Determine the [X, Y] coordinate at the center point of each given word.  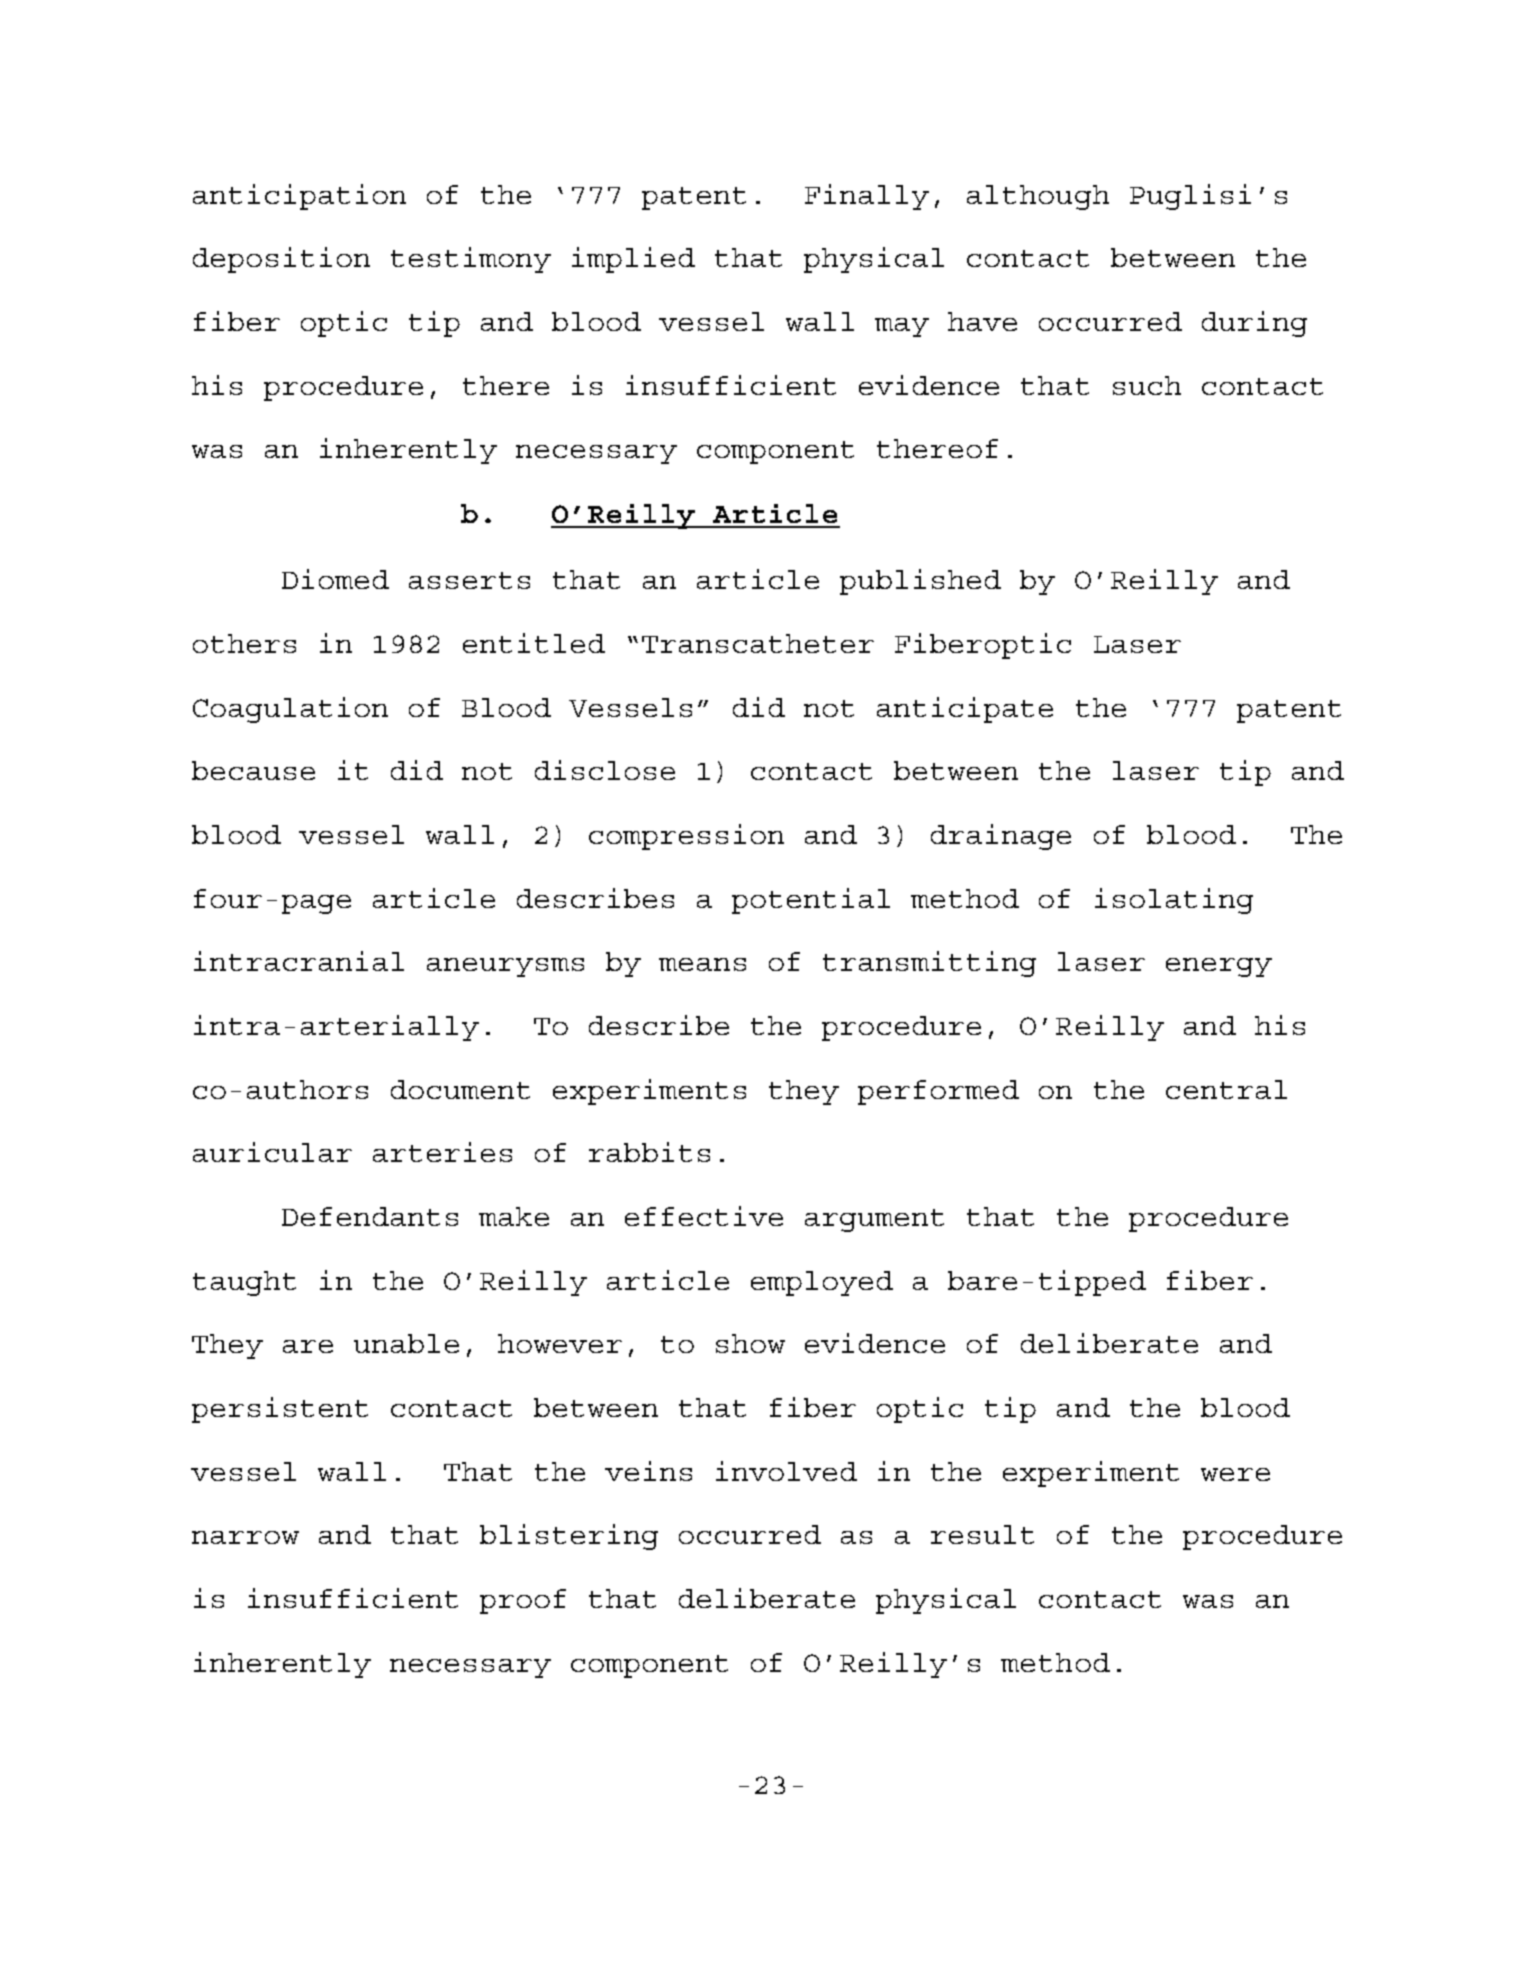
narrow [245, 1537]
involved [786, 1471]
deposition [281, 260]
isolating [1174, 901]
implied [633, 260]
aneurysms [505, 967]
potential [811, 901]
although [1038, 197]
